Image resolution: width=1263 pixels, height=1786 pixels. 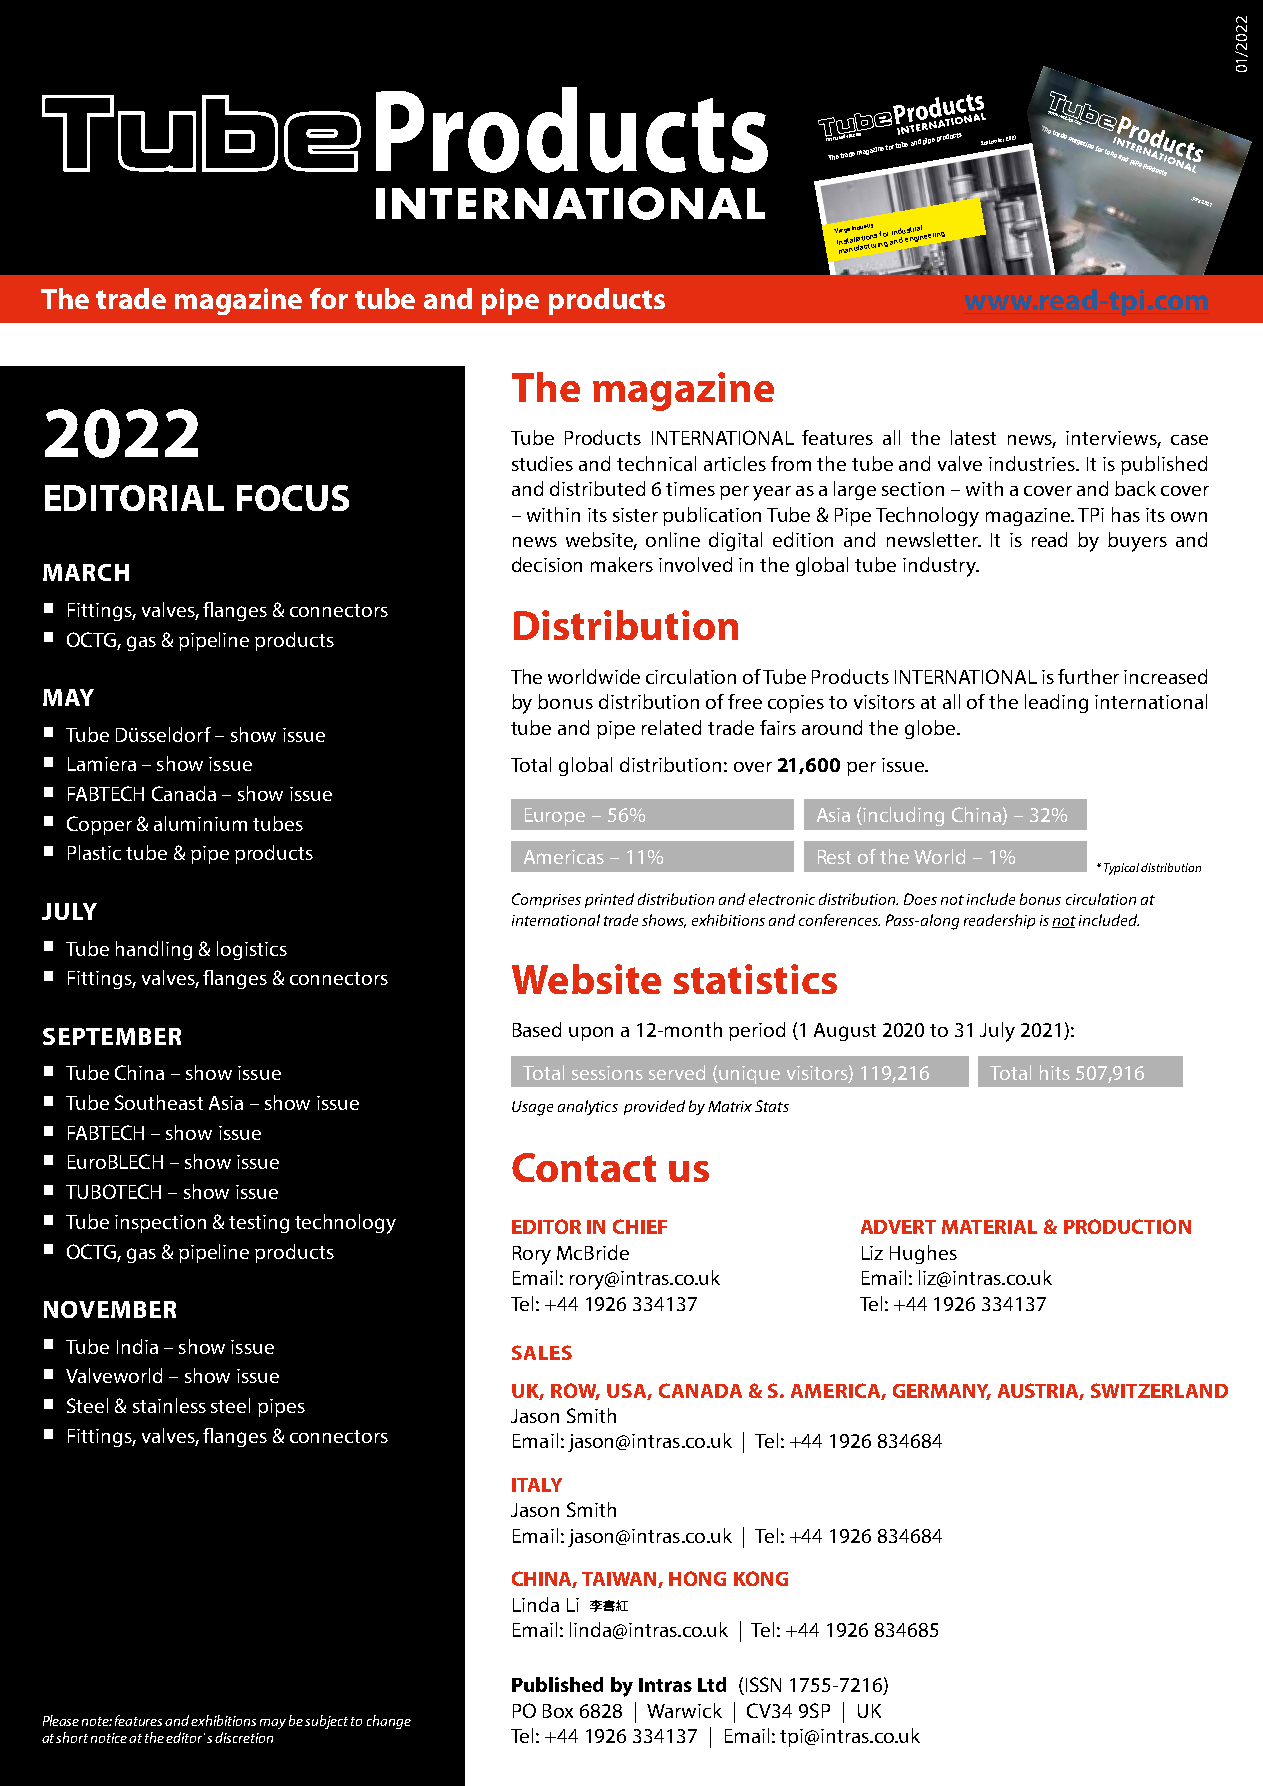 I want to click on Southeast, so click(x=159, y=1102).
